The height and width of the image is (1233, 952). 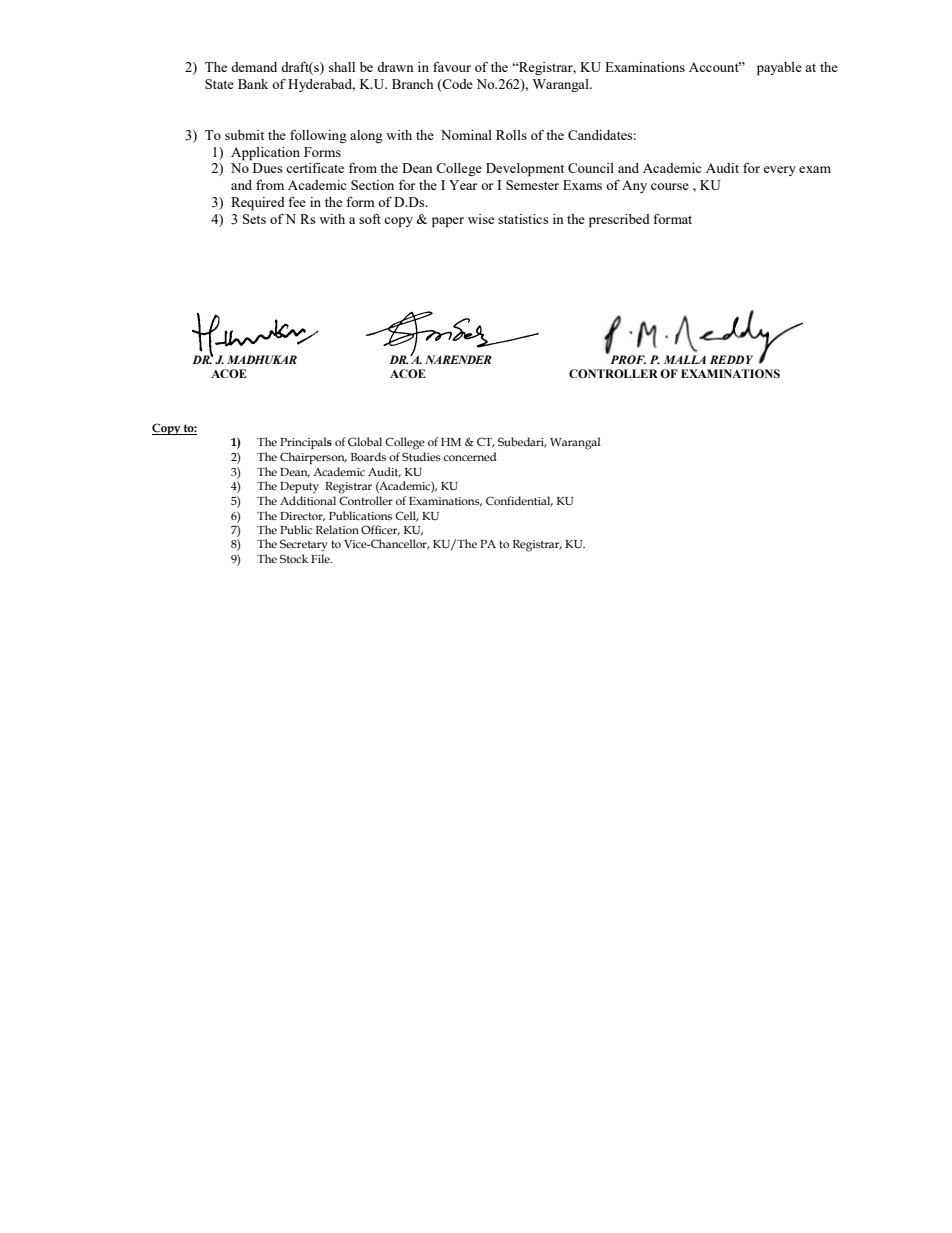 What do you see at coordinates (304, 545) in the image?
I see `Secretary` at bounding box center [304, 545].
